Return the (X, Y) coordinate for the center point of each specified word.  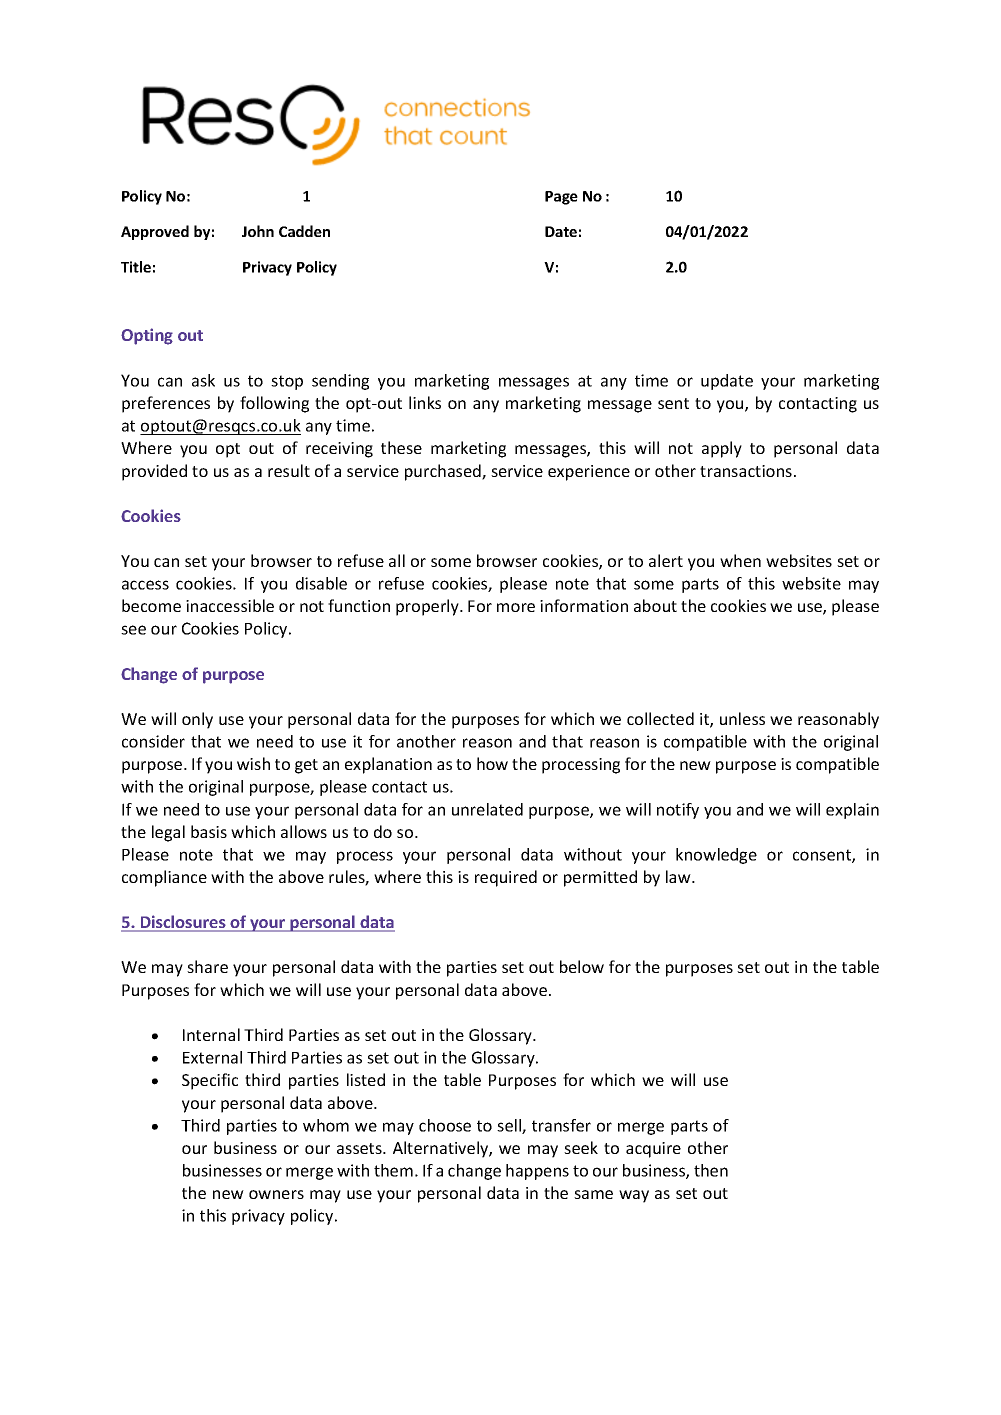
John (258, 231)
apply (722, 449)
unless (742, 718)
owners (276, 1194)
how (492, 763)
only (197, 720)
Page (561, 198)
